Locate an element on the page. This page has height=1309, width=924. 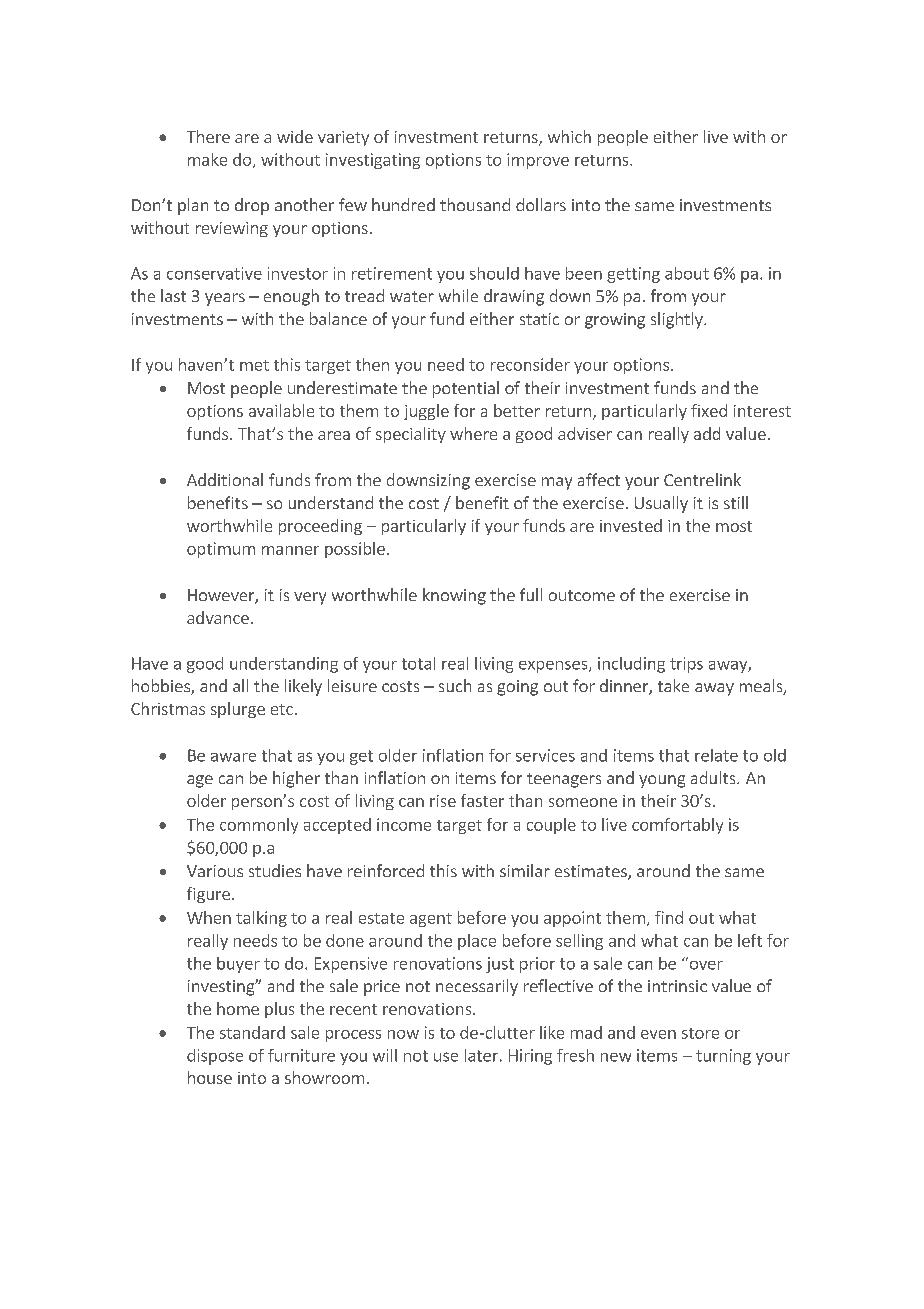
store is located at coordinates (700, 1033).
